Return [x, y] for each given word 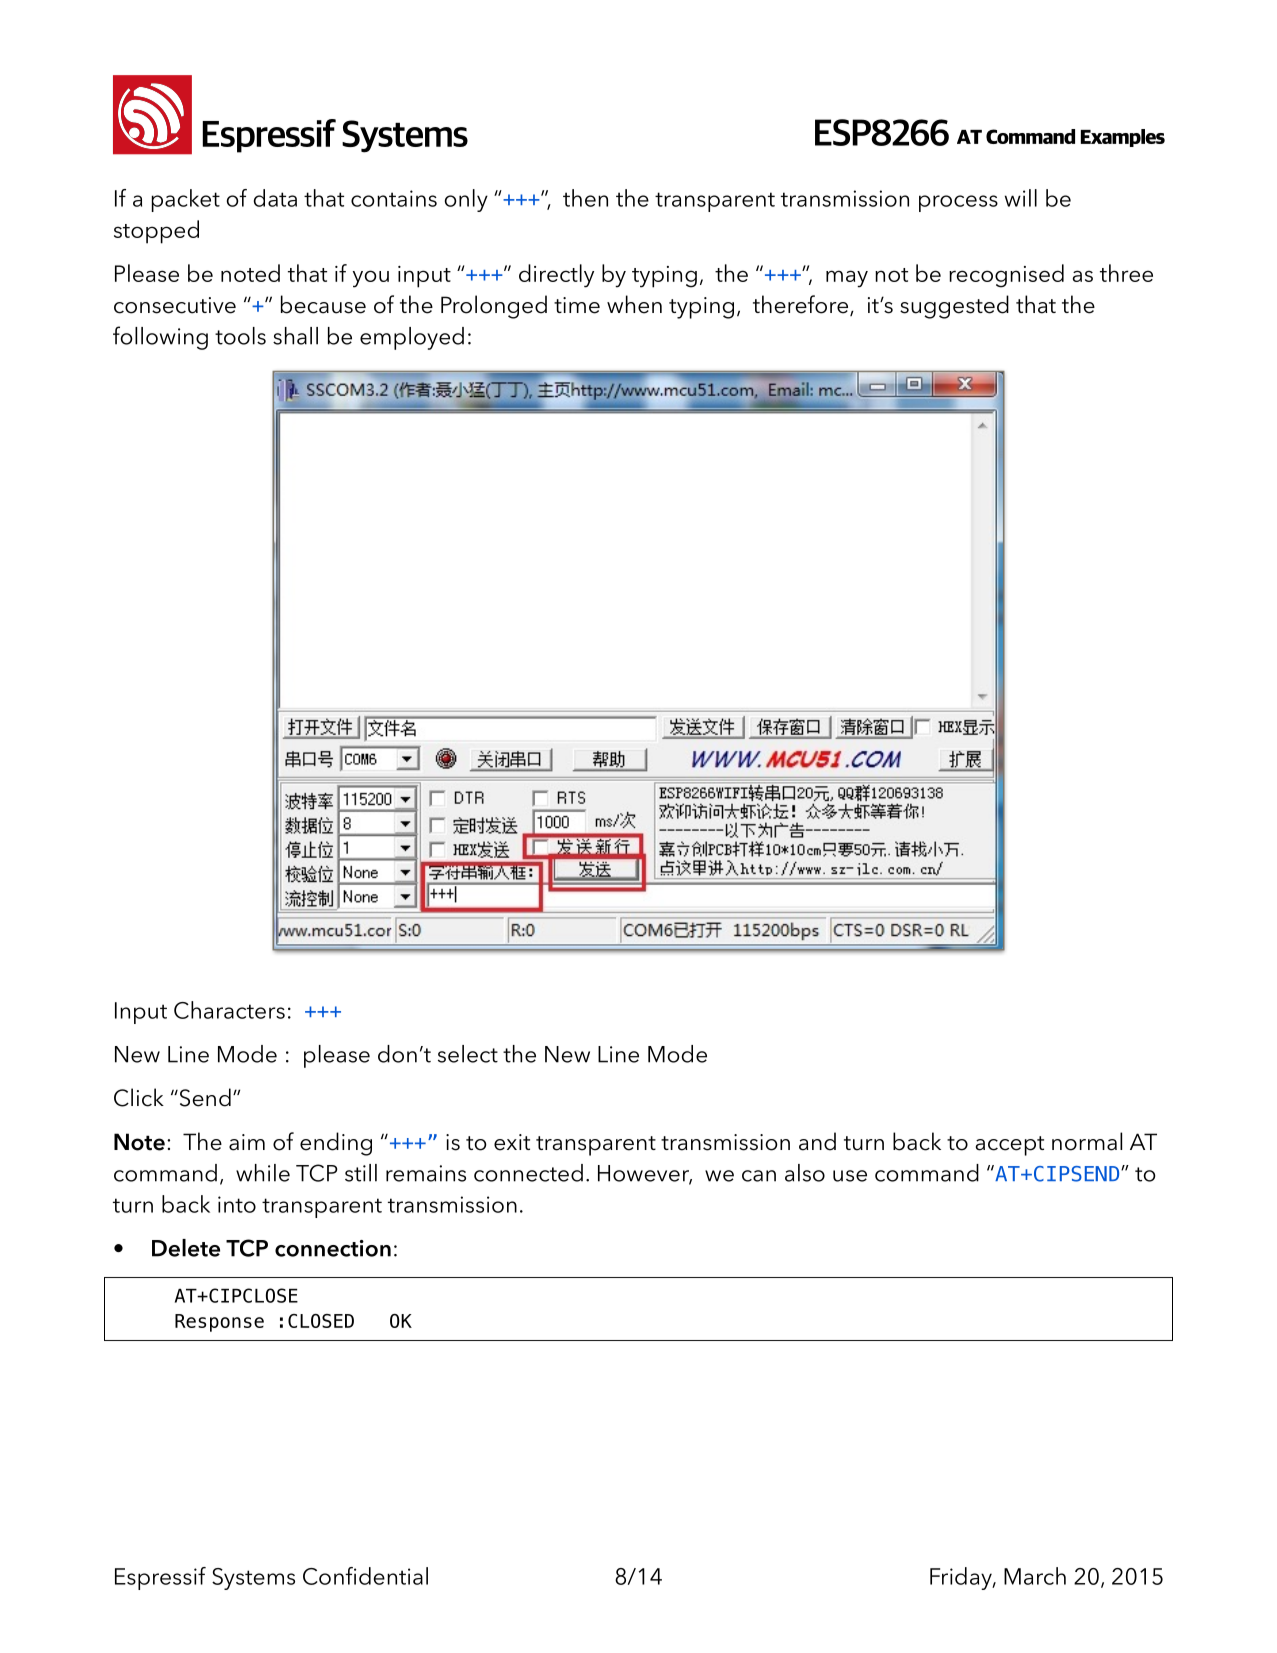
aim [247, 1142]
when [634, 304]
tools [240, 336]
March [1035, 1576]
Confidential [365, 1576]
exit [512, 1142]
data [275, 198]
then [585, 198]
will [1021, 198]
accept [1010, 1146]
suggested [954, 307]
